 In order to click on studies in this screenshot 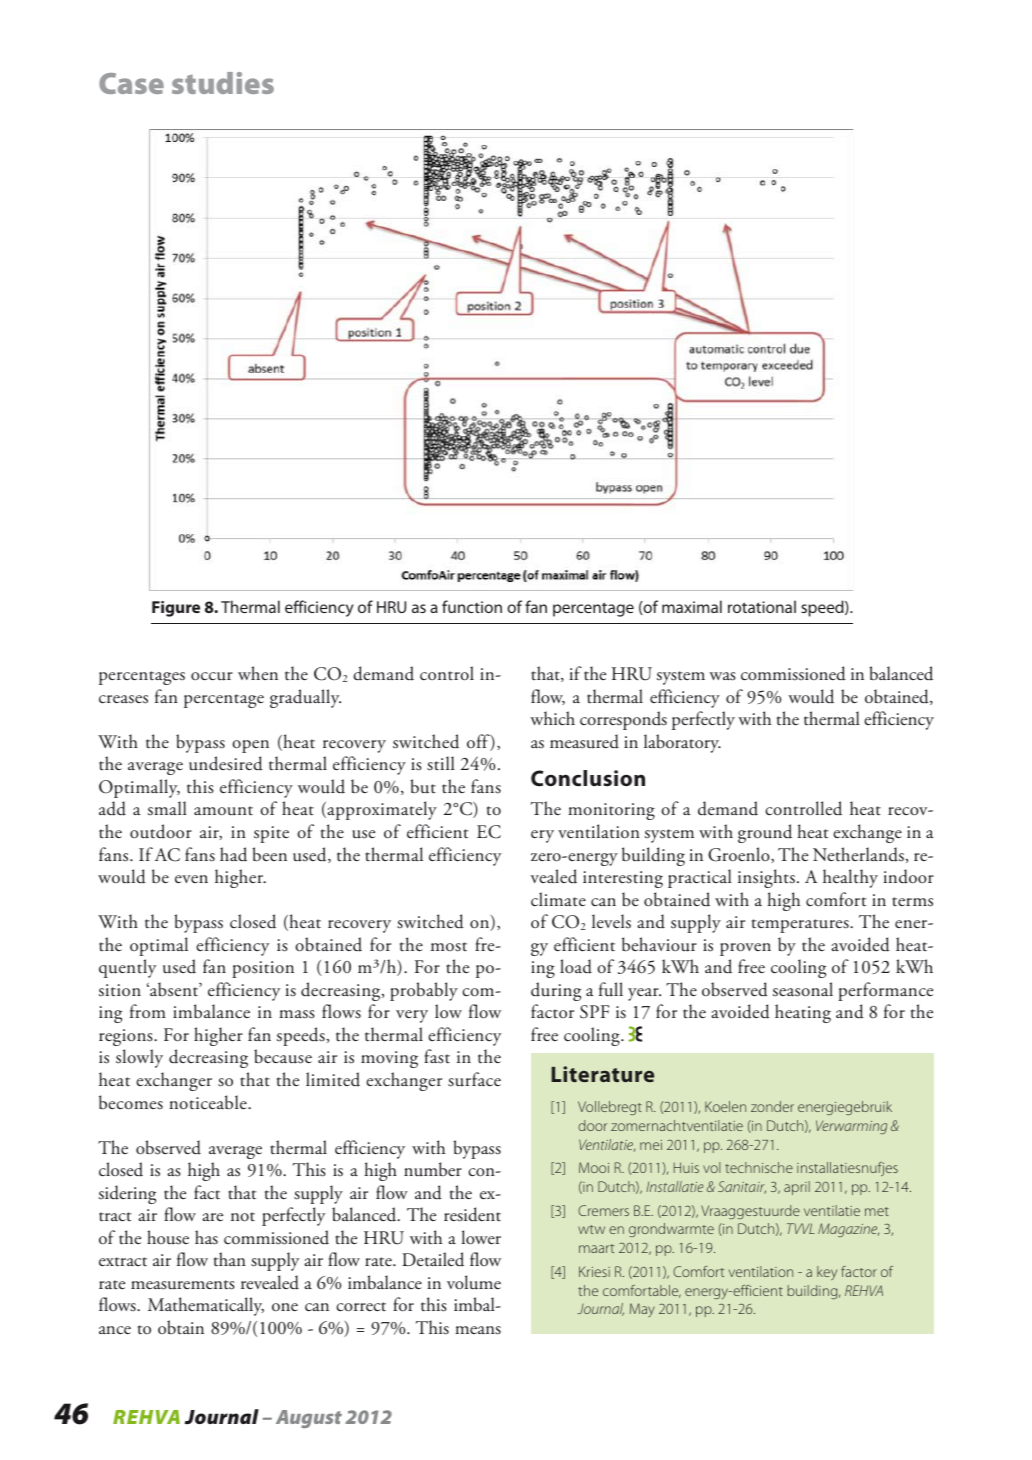, I will do `click(223, 83)`.
